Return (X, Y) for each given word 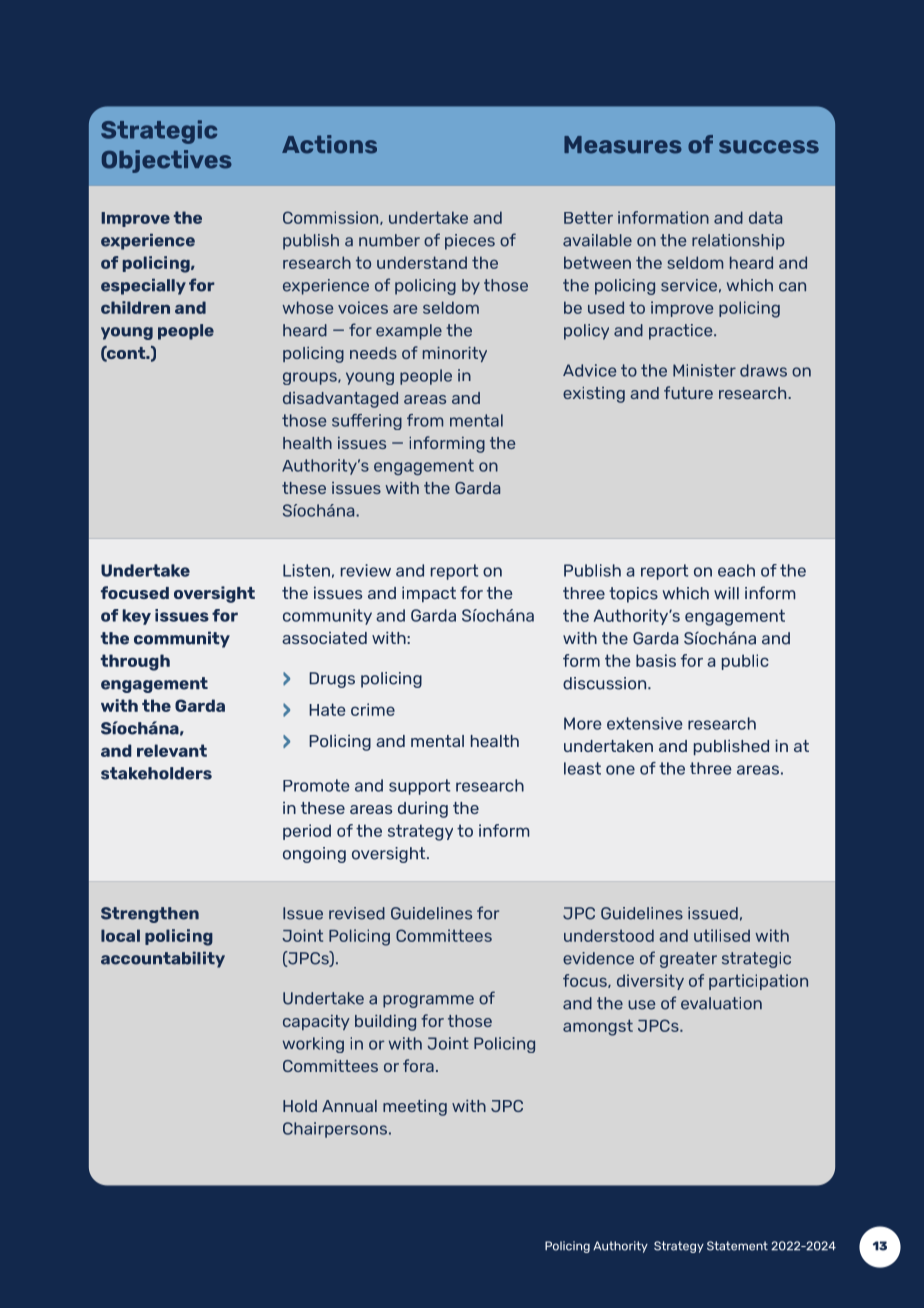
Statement (737, 1246)
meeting (415, 1108)
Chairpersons (335, 1130)
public (745, 662)
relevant (172, 750)
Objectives (167, 161)
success (769, 147)
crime (373, 709)
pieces (470, 242)
